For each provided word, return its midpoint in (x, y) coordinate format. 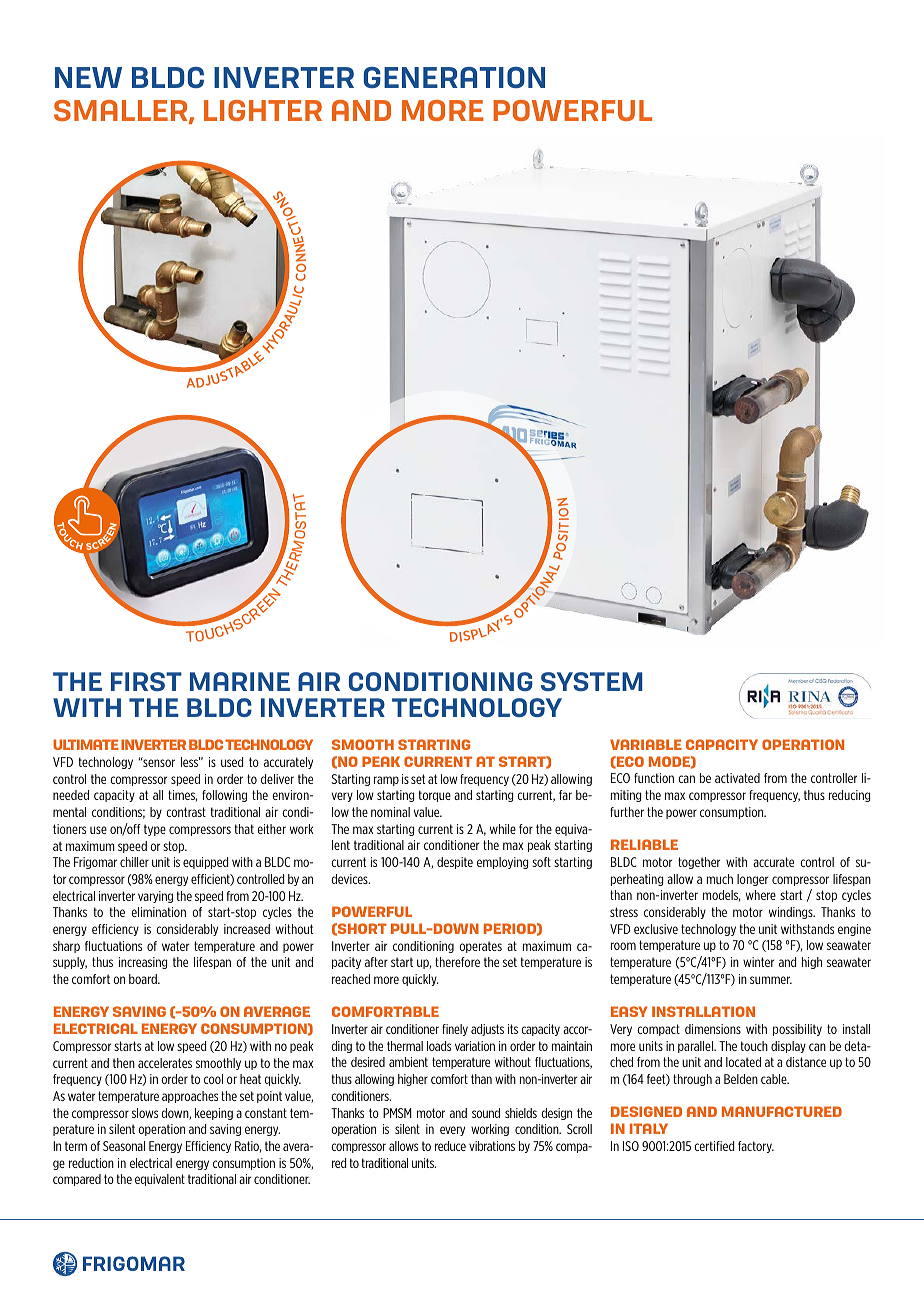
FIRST (146, 681)
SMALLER (122, 112)
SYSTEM (591, 681)
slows (145, 1113)
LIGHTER (263, 110)
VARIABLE (646, 744)
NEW (88, 77)
